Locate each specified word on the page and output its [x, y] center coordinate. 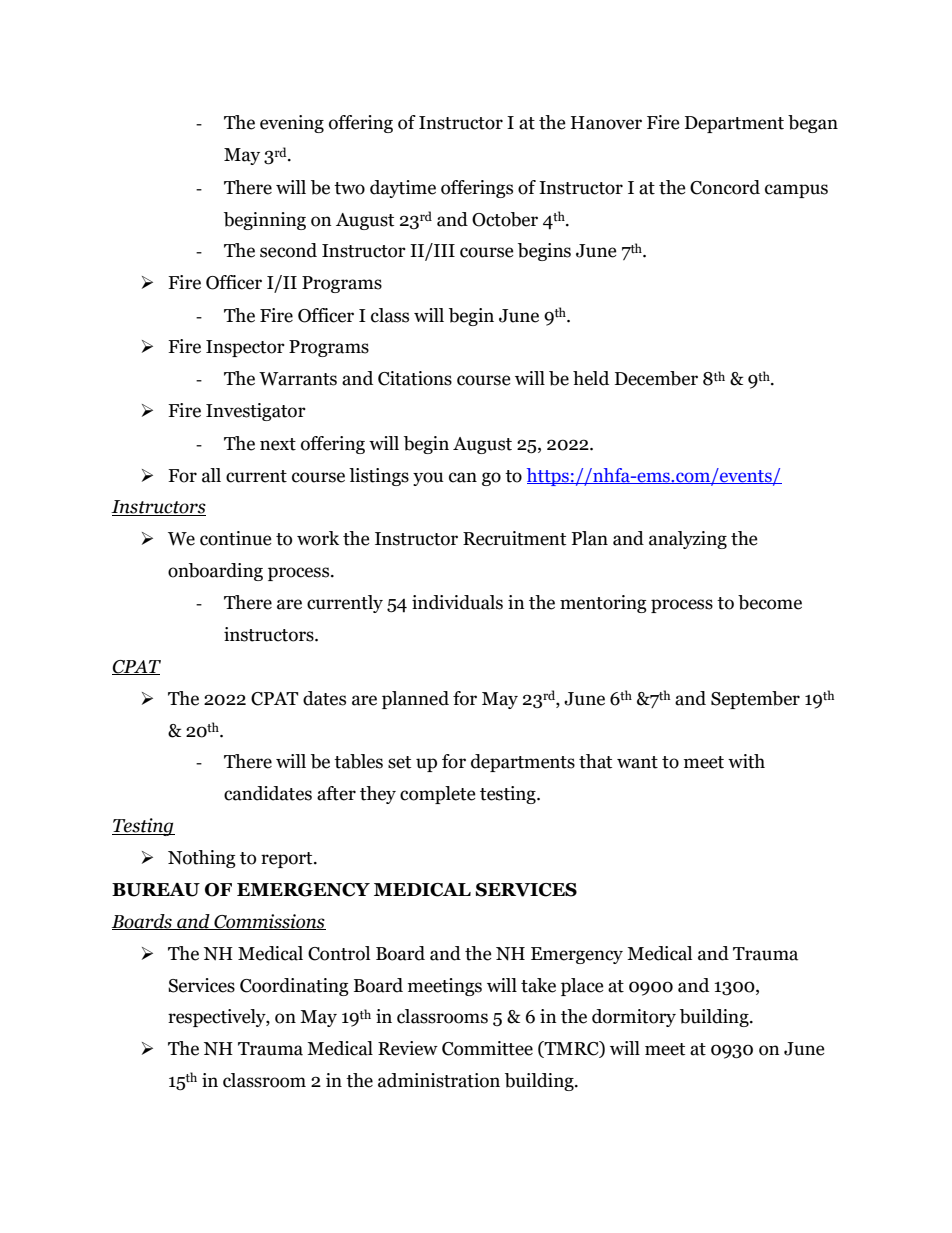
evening [292, 124]
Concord [725, 187]
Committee [487, 1048]
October [505, 219]
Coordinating [294, 987]
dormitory [634, 1018]
